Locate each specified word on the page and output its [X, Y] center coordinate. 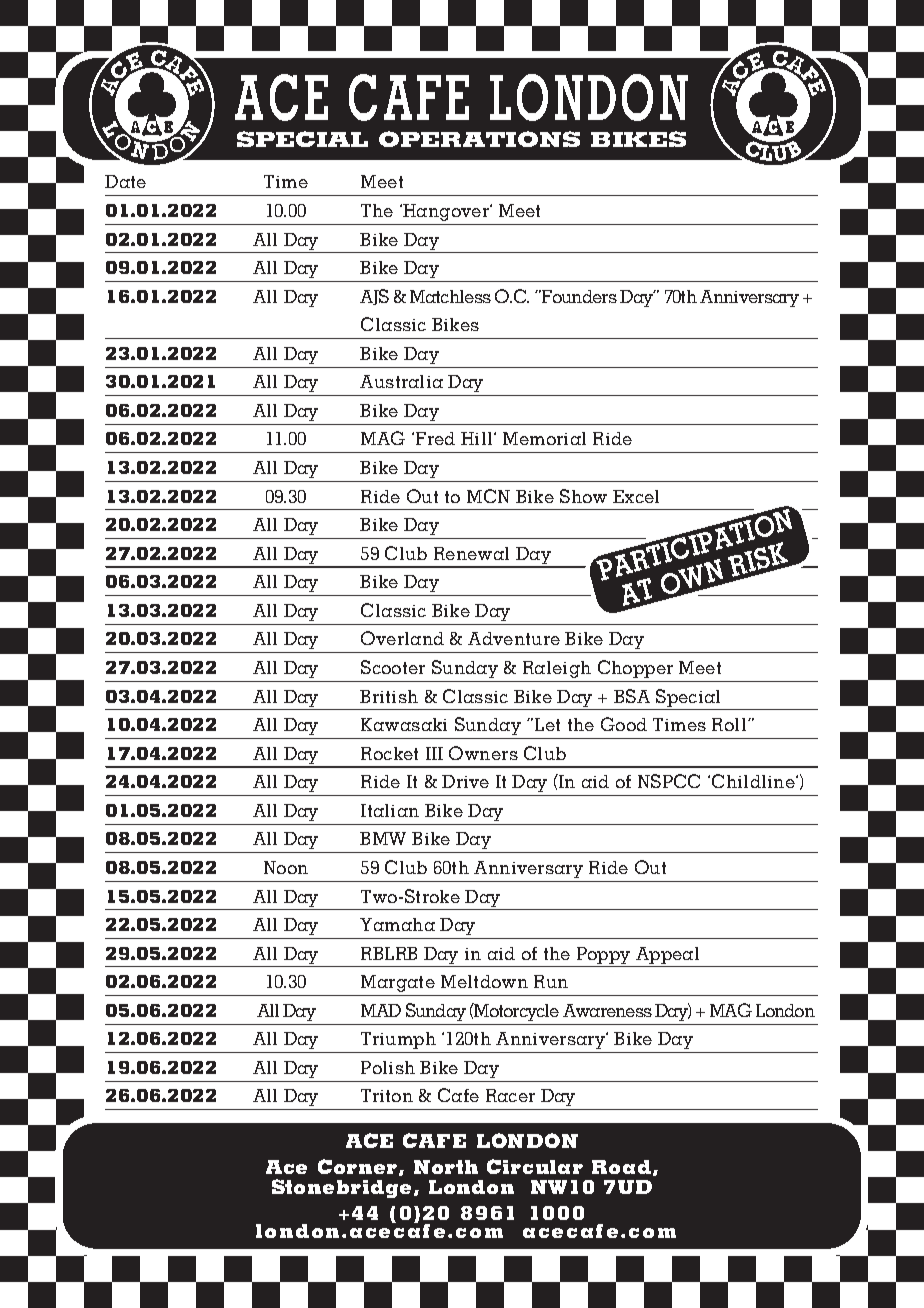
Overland [402, 638]
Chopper [635, 669]
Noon [286, 867]
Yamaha [397, 924]
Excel [636, 496]
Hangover [446, 212]
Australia [401, 381]
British [389, 696]
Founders [578, 296]
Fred [435, 438]
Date [125, 181]
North [446, 1167]
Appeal [667, 955]
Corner [359, 1167]
